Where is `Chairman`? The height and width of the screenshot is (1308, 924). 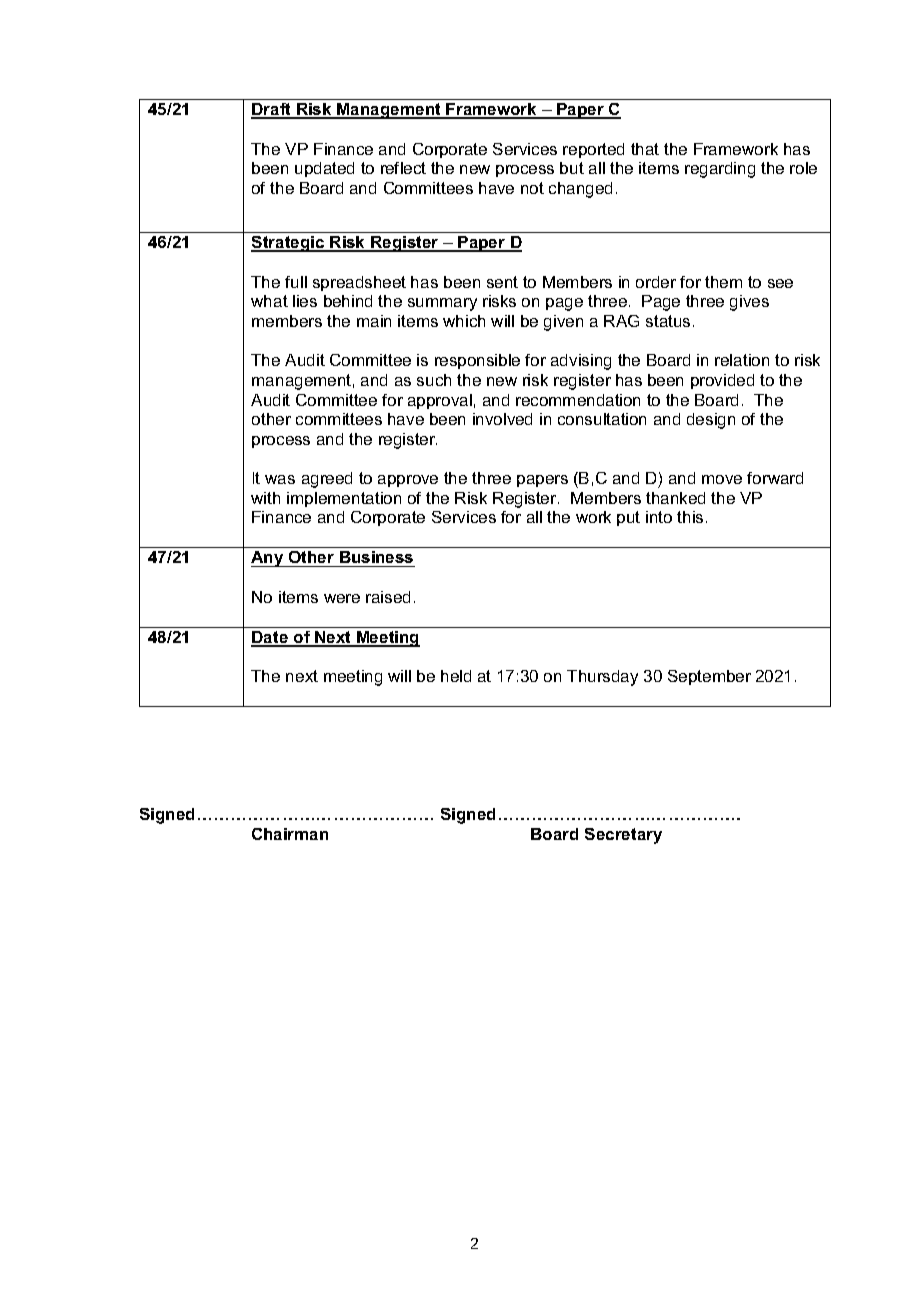 Chairman is located at coordinates (290, 834).
